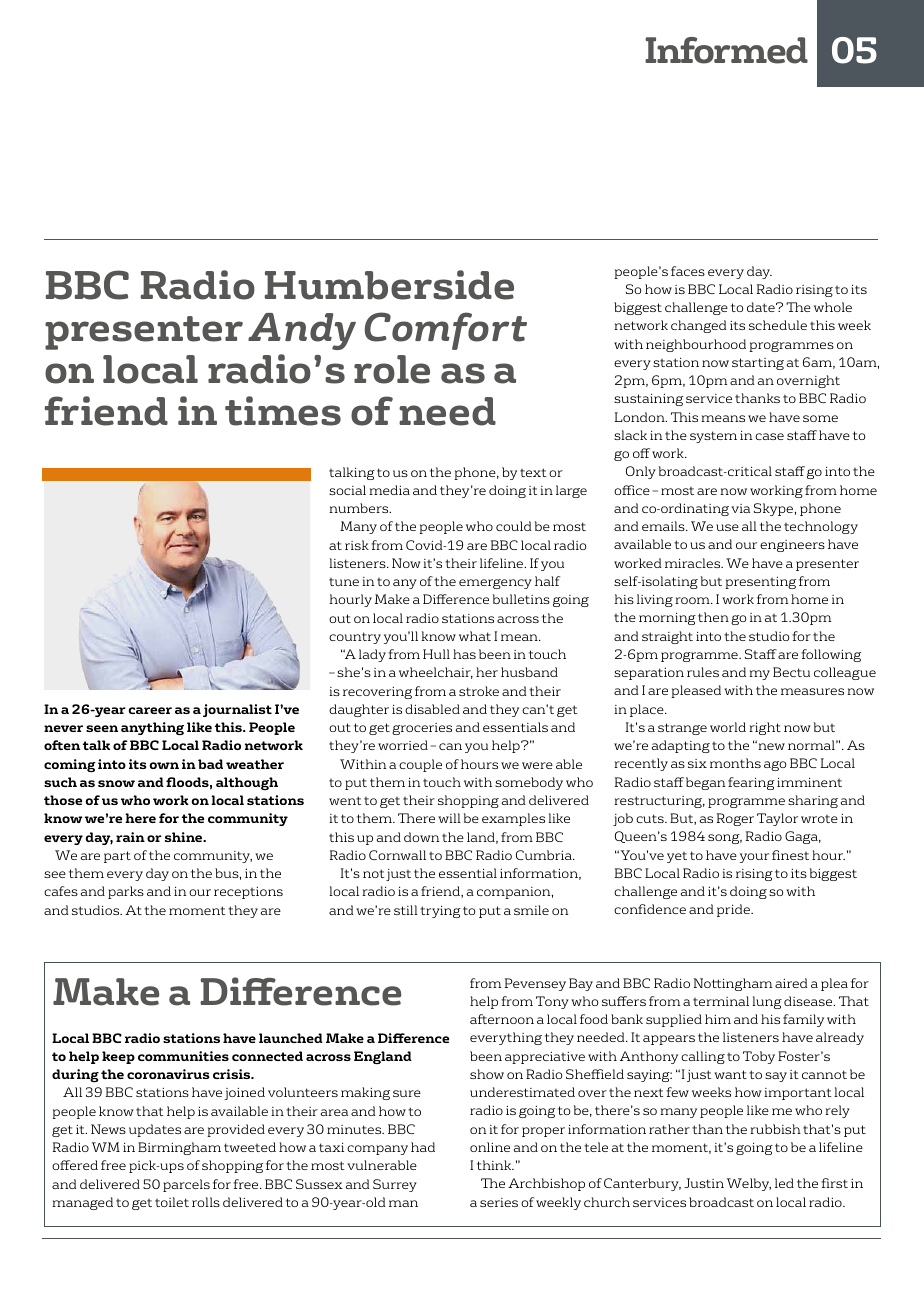 This image has height=1308, width=924. Describe the element at coordinates (423, 1147) in the image. I see `had` at that location.
